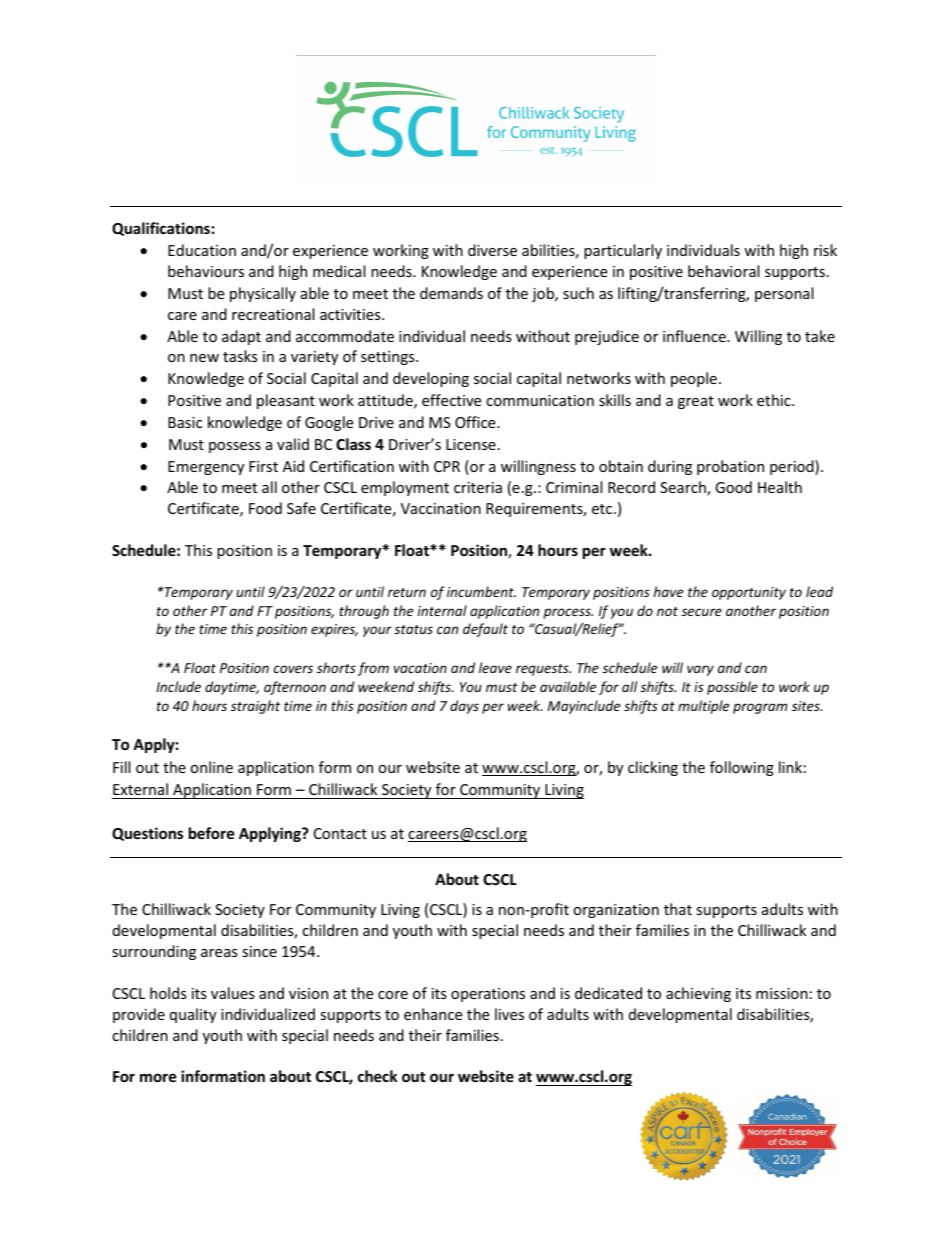 Image resolution: width=952 pixels, height=1233 pixels. What do you see at coordinates (471, 444) in the document?
I see `License` at bounding box center [471, 444].
